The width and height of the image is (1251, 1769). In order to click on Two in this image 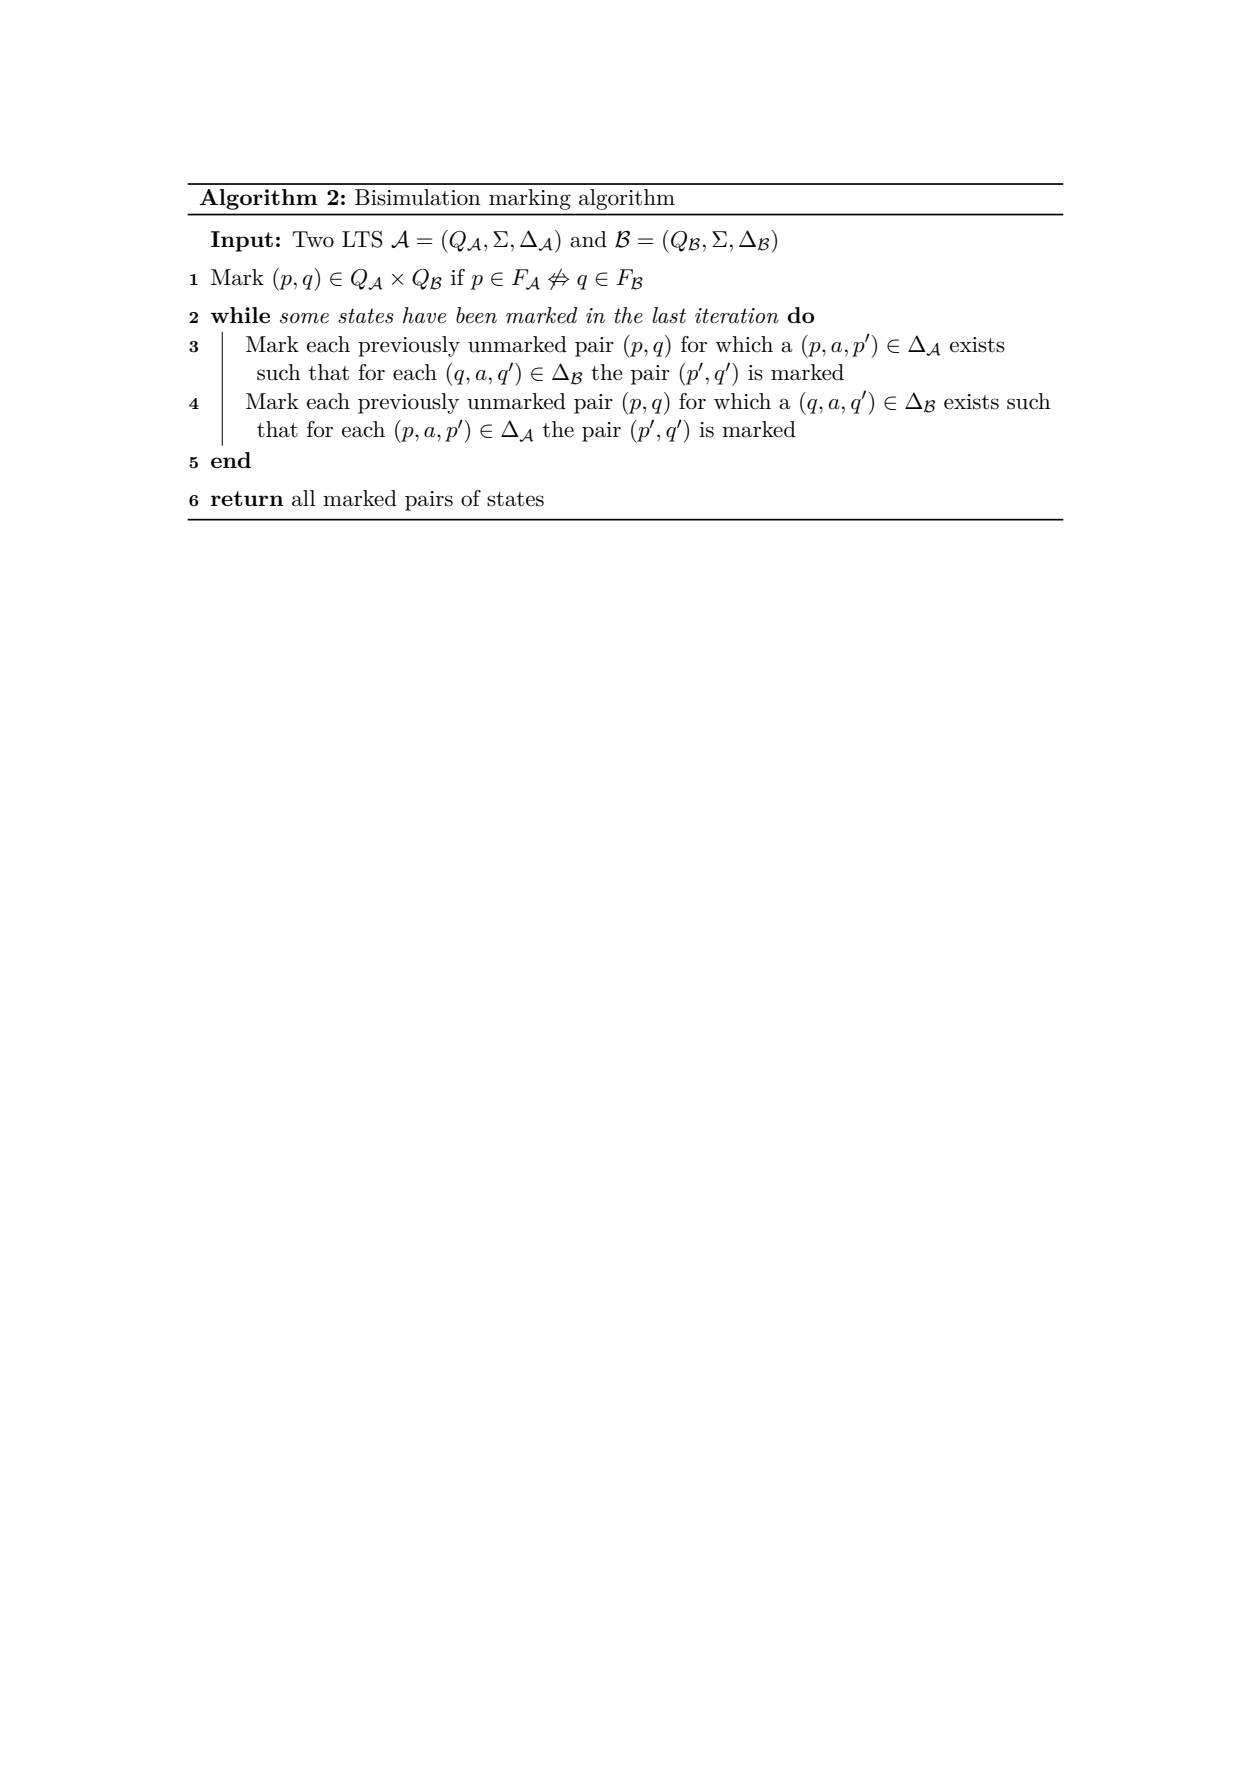, I will do `click(313, 239)`.
